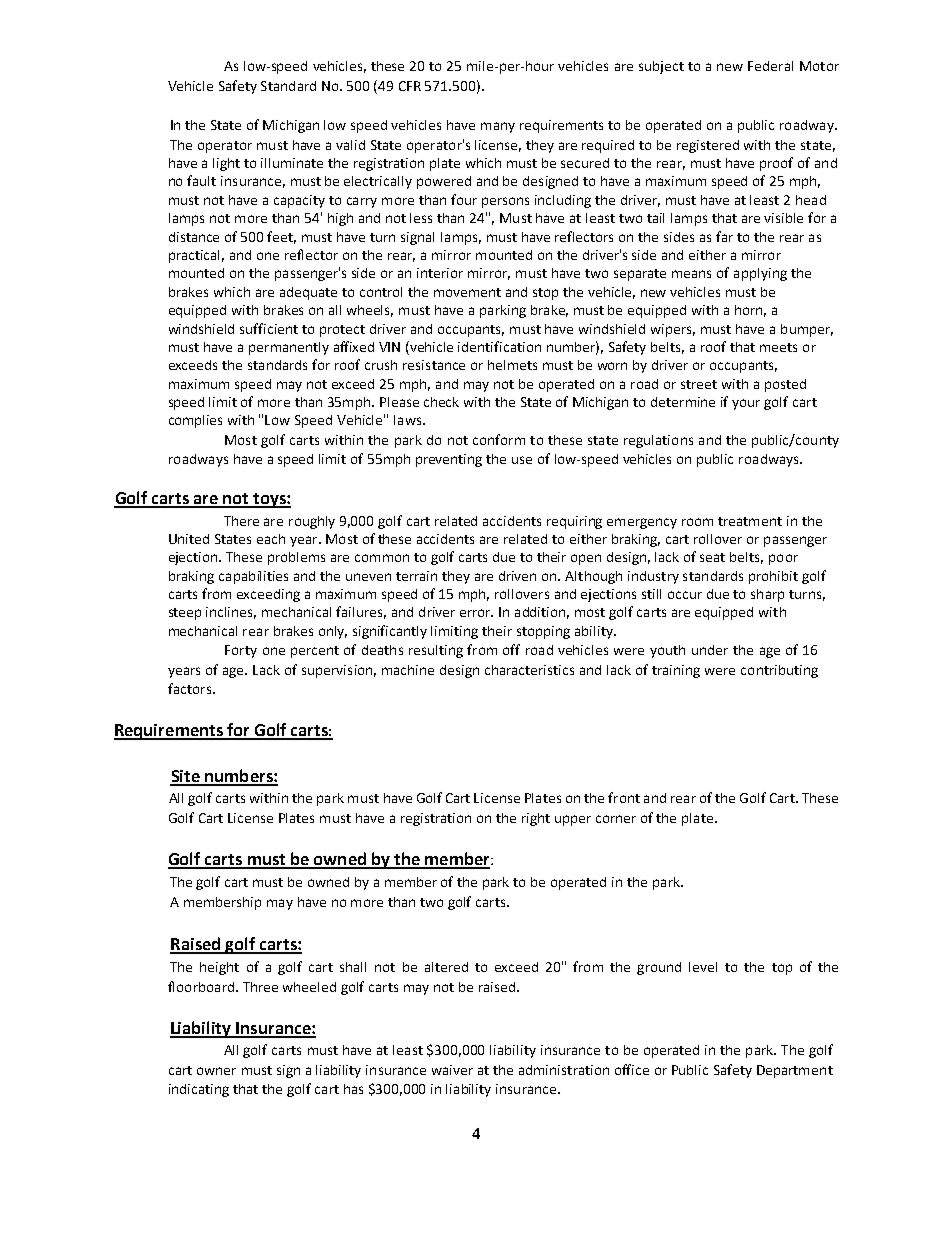 The width and height of the image is (952, 1233). I want to click on characteristics, so click(529, 670).
